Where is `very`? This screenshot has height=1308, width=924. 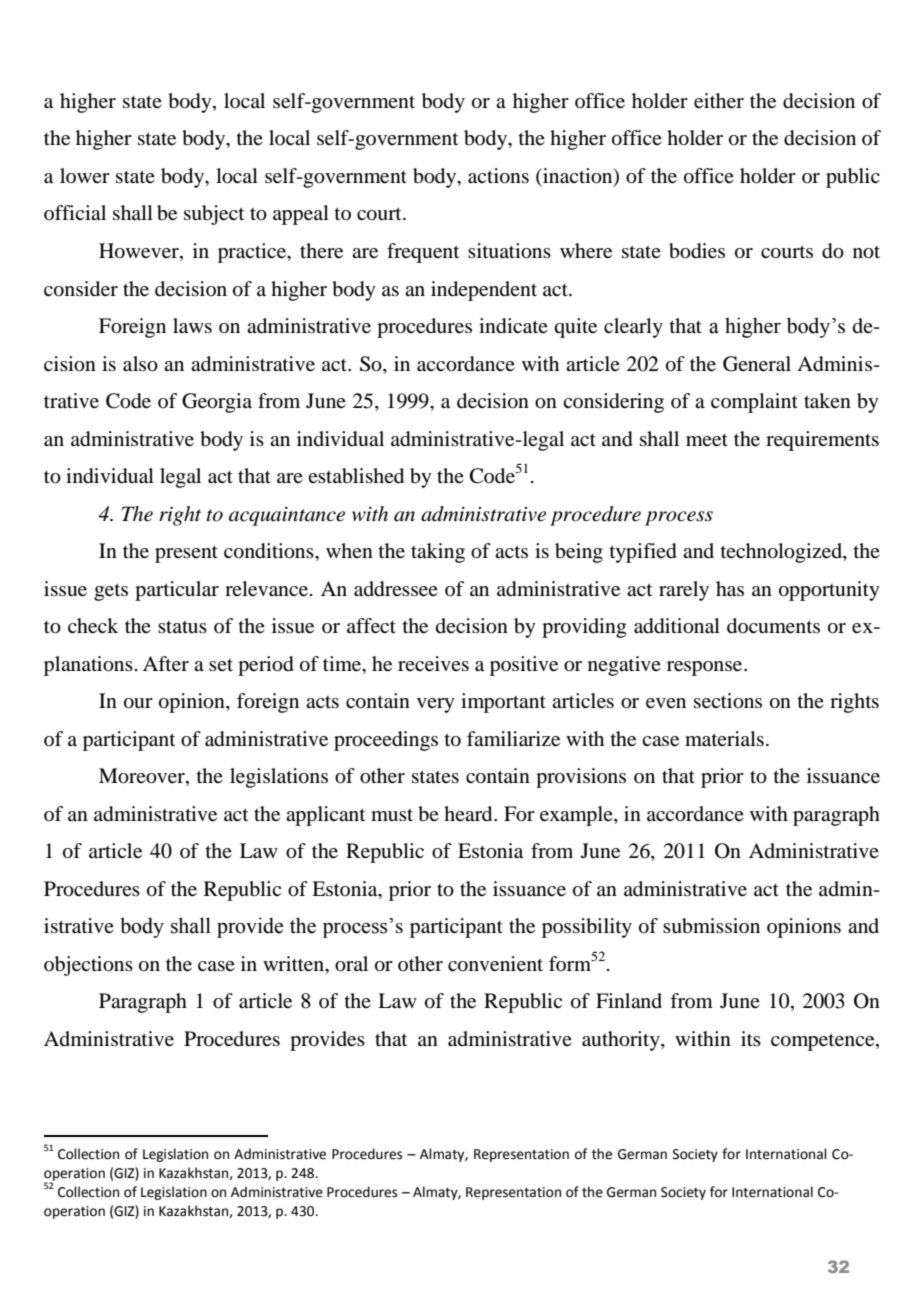
very is located at coordinates (436, 705).
